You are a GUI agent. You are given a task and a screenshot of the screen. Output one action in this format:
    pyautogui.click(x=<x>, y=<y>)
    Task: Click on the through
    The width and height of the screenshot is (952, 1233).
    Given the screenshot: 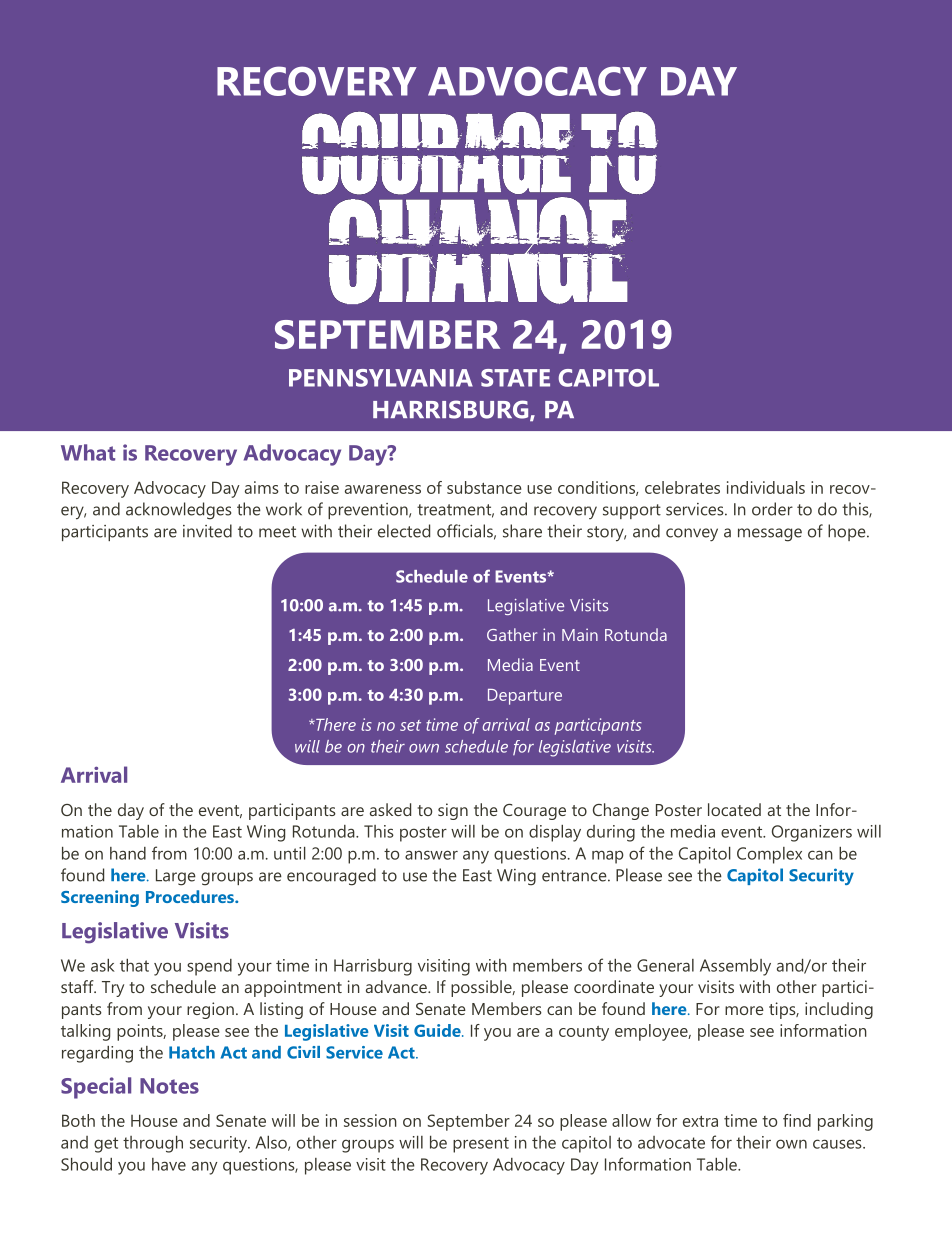 What is the action you would take?
    pyautogui.click(x=153, y=1144)
